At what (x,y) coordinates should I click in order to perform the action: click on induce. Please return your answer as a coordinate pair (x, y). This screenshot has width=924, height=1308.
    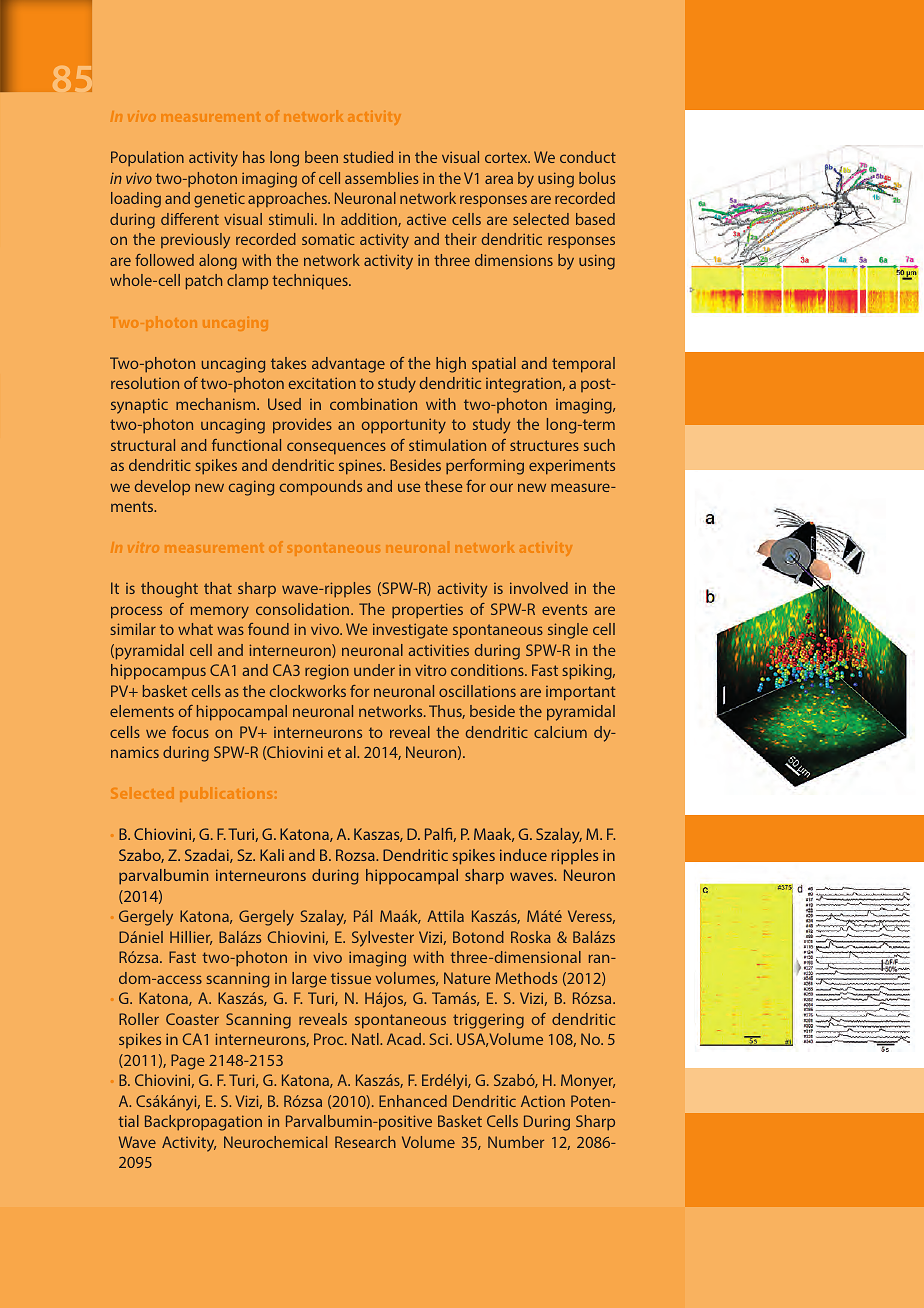
    Looking at the image, I should click on (523, 855).
